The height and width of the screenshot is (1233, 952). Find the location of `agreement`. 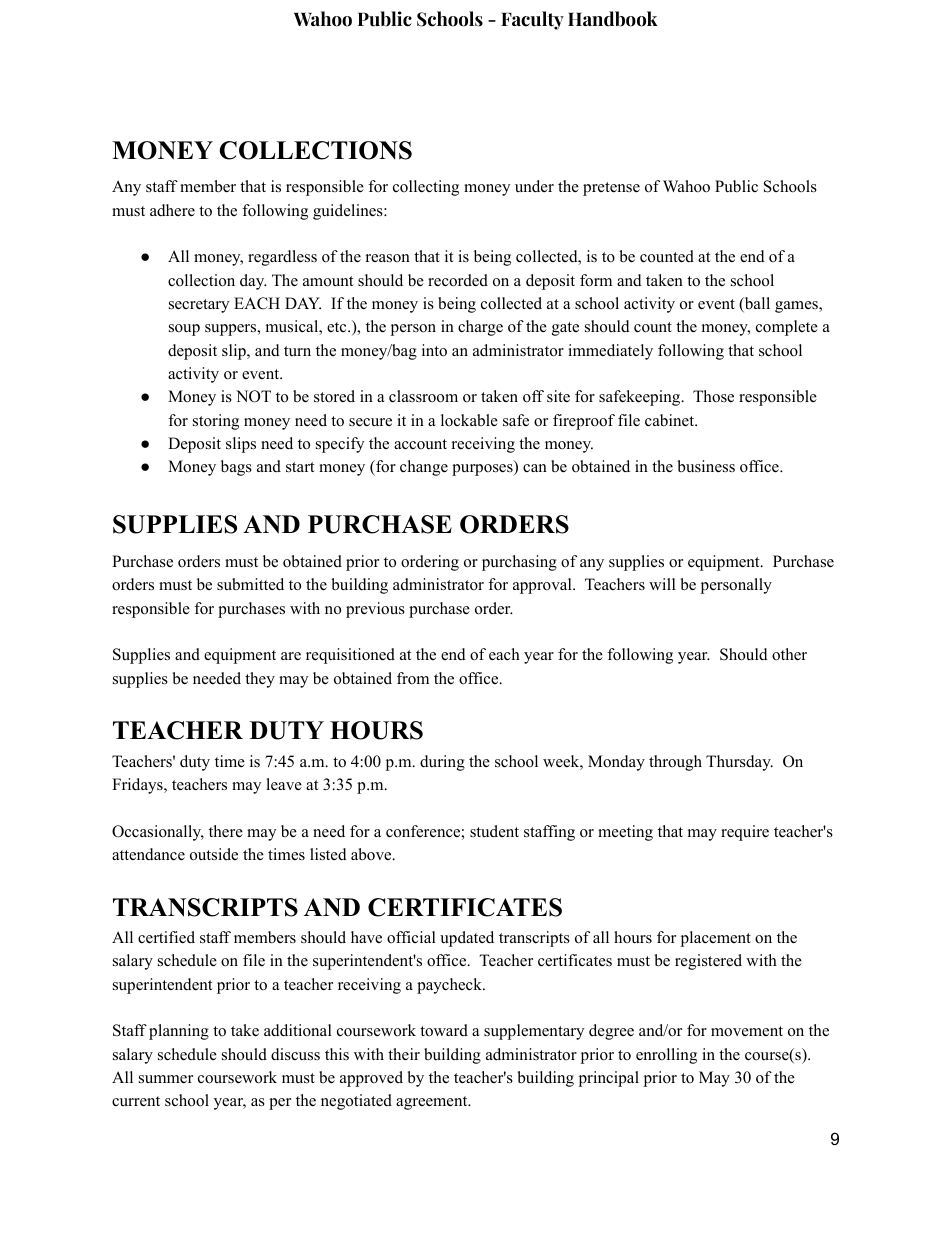

agreement is located at coordinates (433, 1103).
